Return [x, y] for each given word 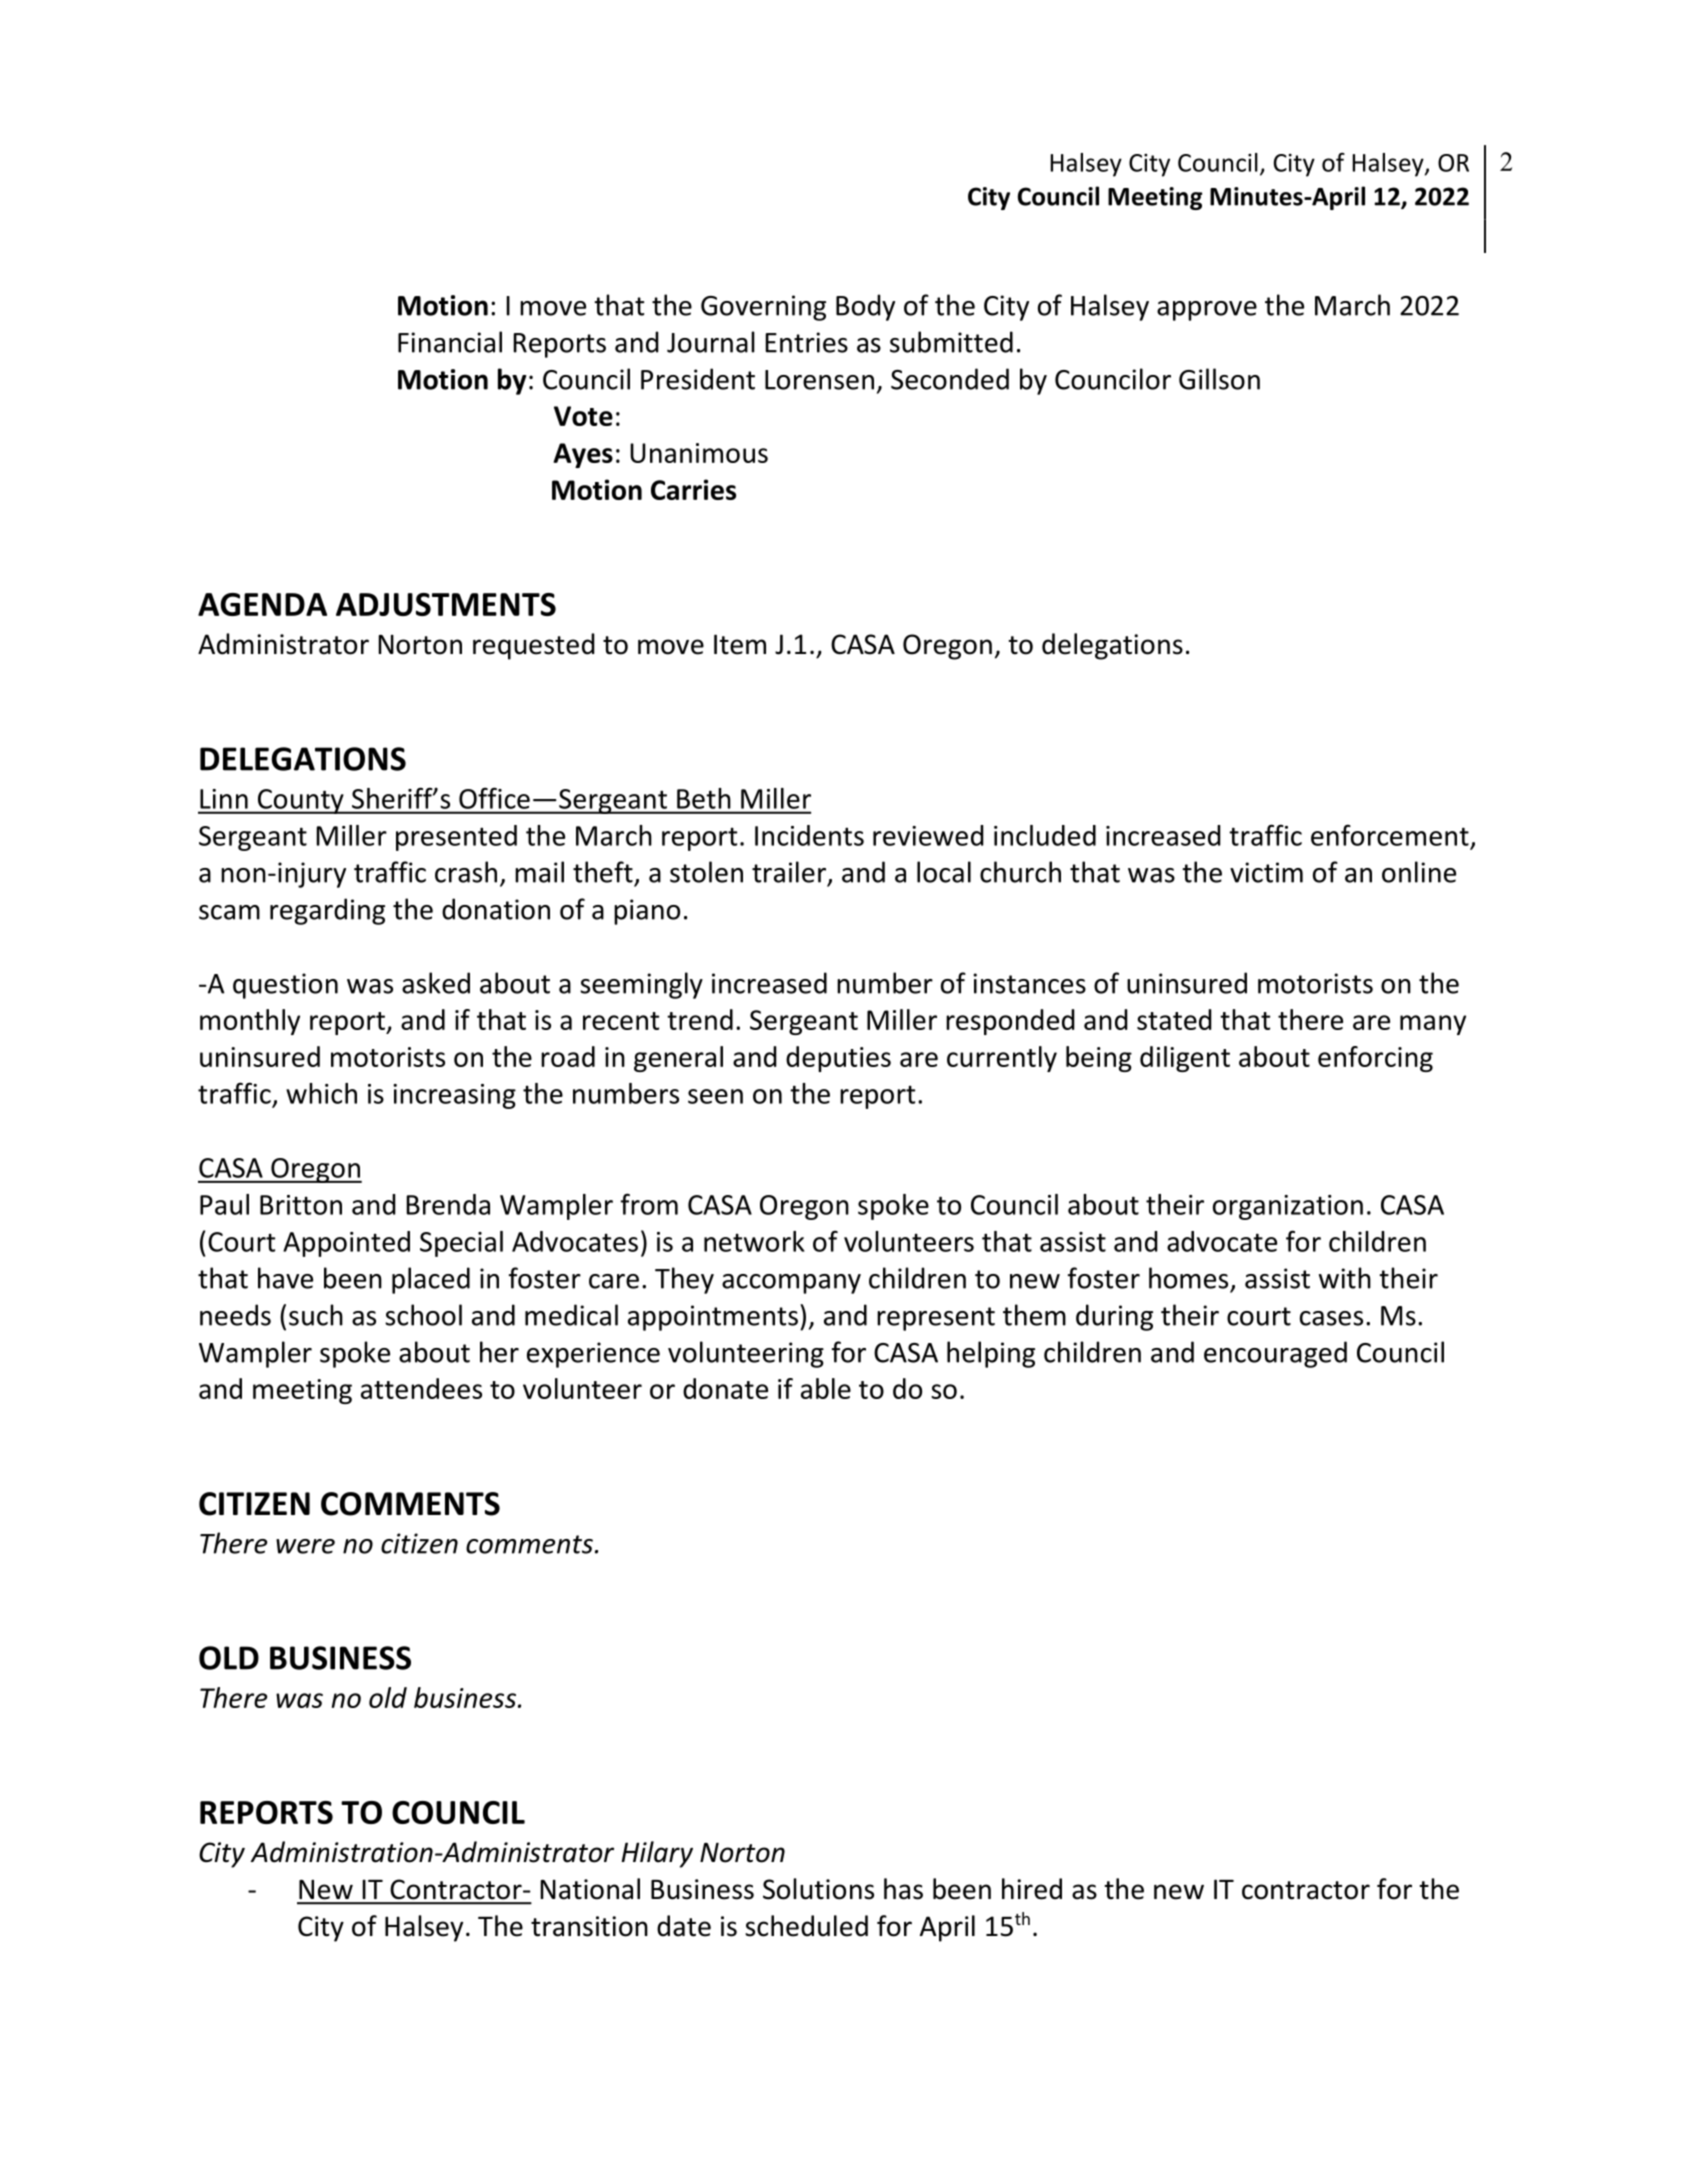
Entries [806, 342]
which [321, 1093]
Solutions [818, 1889]
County [300, 801]
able [826, 1388]
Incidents [809, 835]
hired [1032, 1889]
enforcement [1390, 835]
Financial [450, 342]
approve [1207, 311]
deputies [838, 1059]
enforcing [1375, 1059]
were [305, 1546]
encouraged [1275, 1354]
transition [589, 1926]
